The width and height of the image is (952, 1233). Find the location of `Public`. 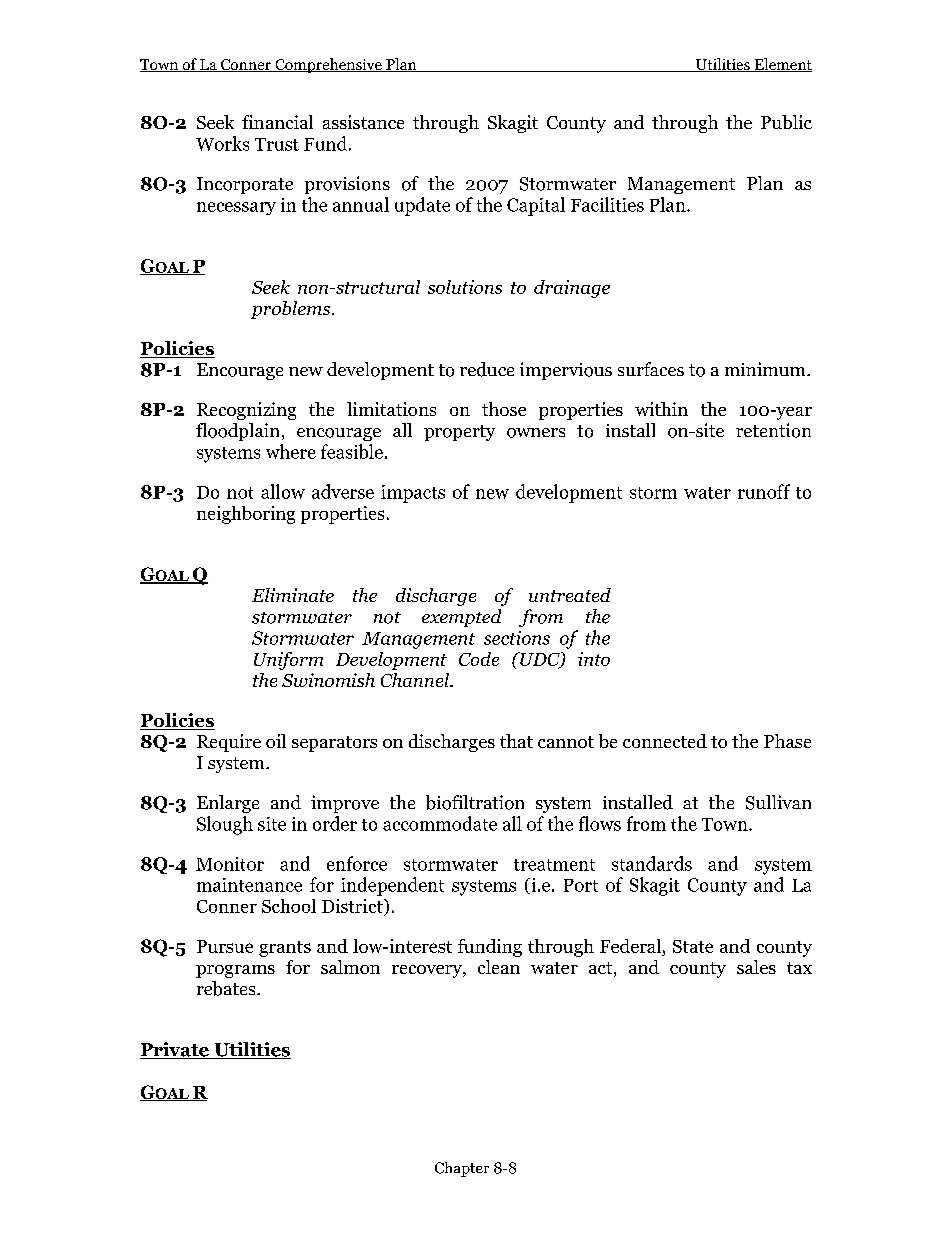

Public is located at coordinates (786, 122).
